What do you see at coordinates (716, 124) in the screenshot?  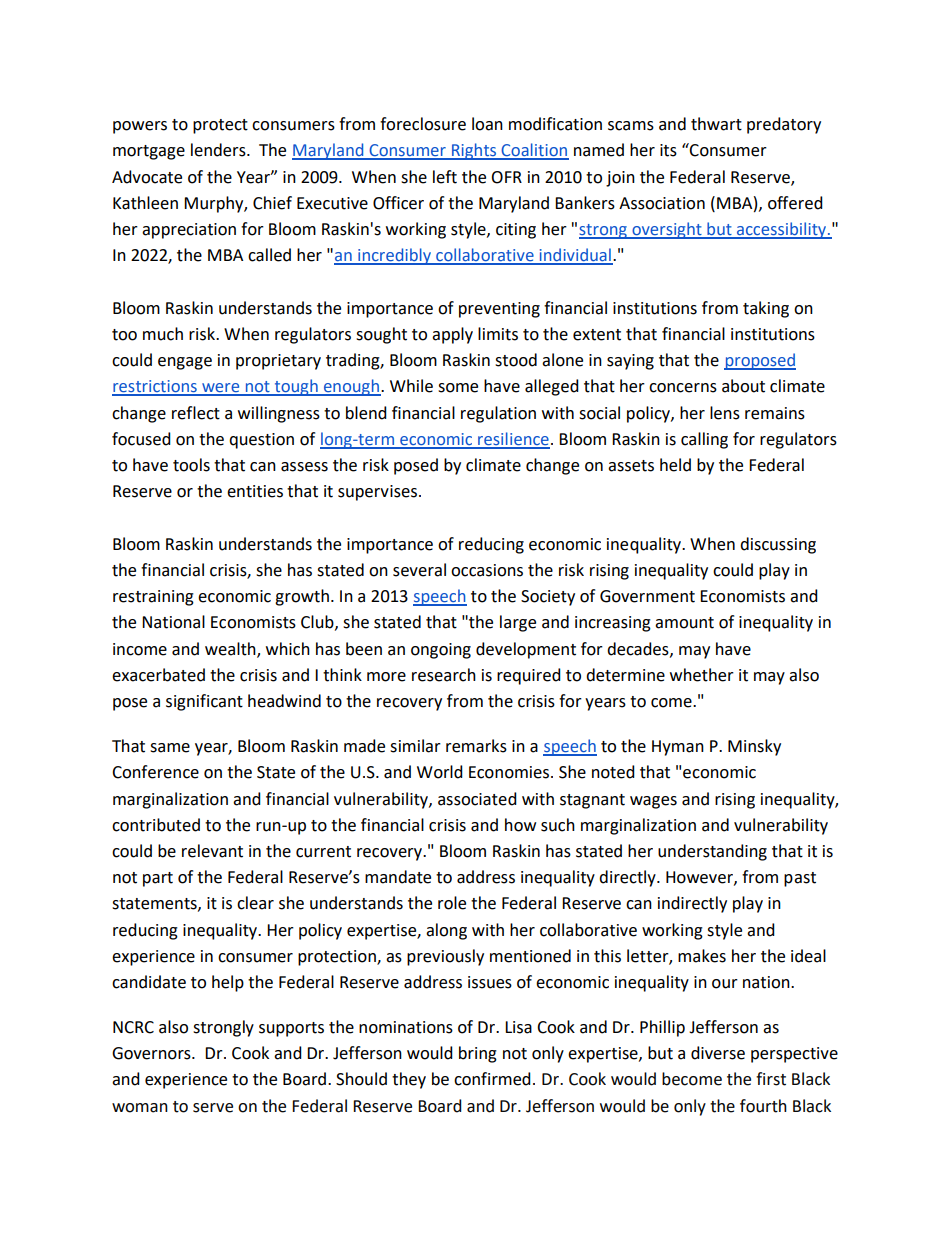 I see `thwart` at bounding box center [716, 124].
